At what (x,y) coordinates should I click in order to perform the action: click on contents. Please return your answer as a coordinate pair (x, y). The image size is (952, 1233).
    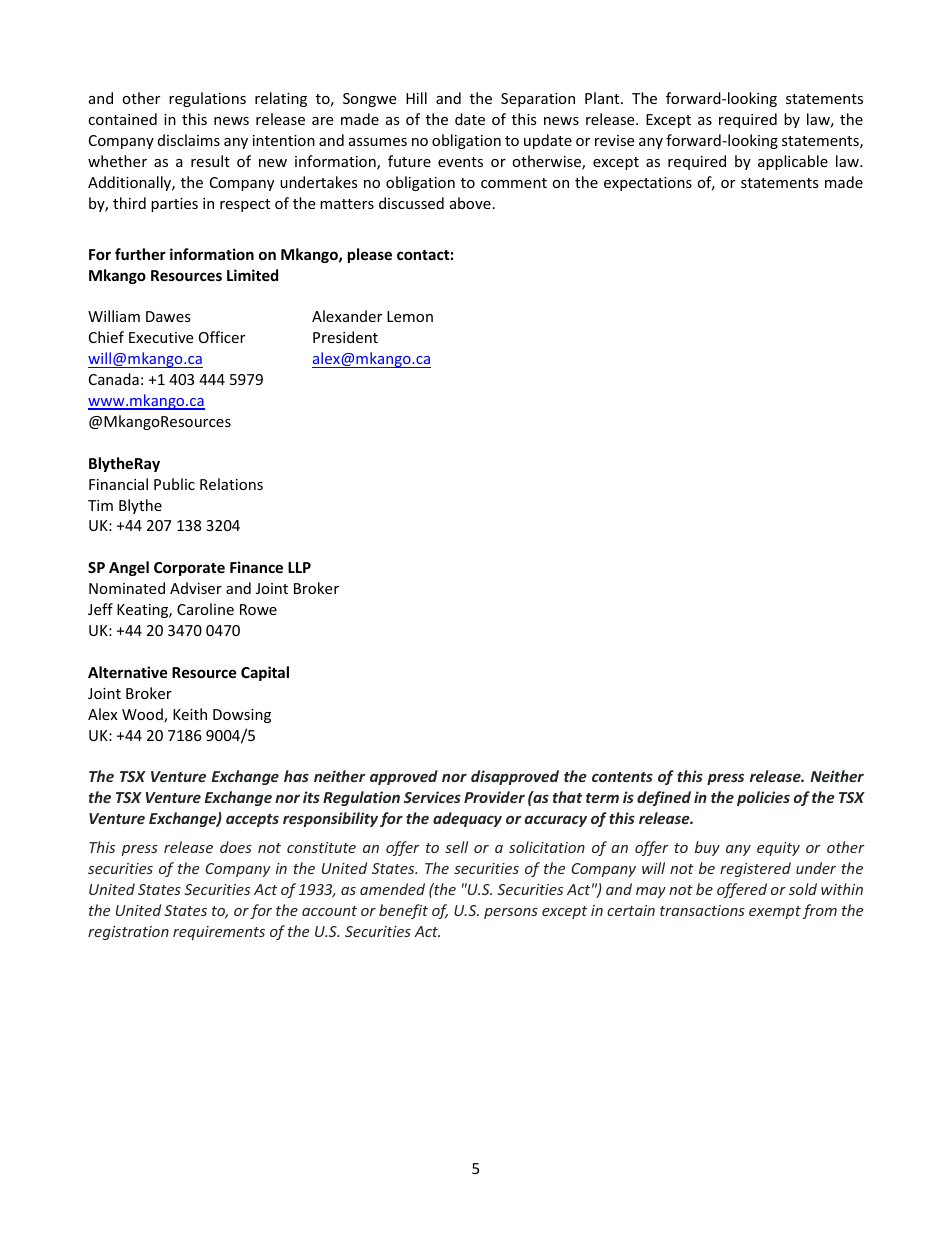
    Looking at the image, I should click on (622, 777).
